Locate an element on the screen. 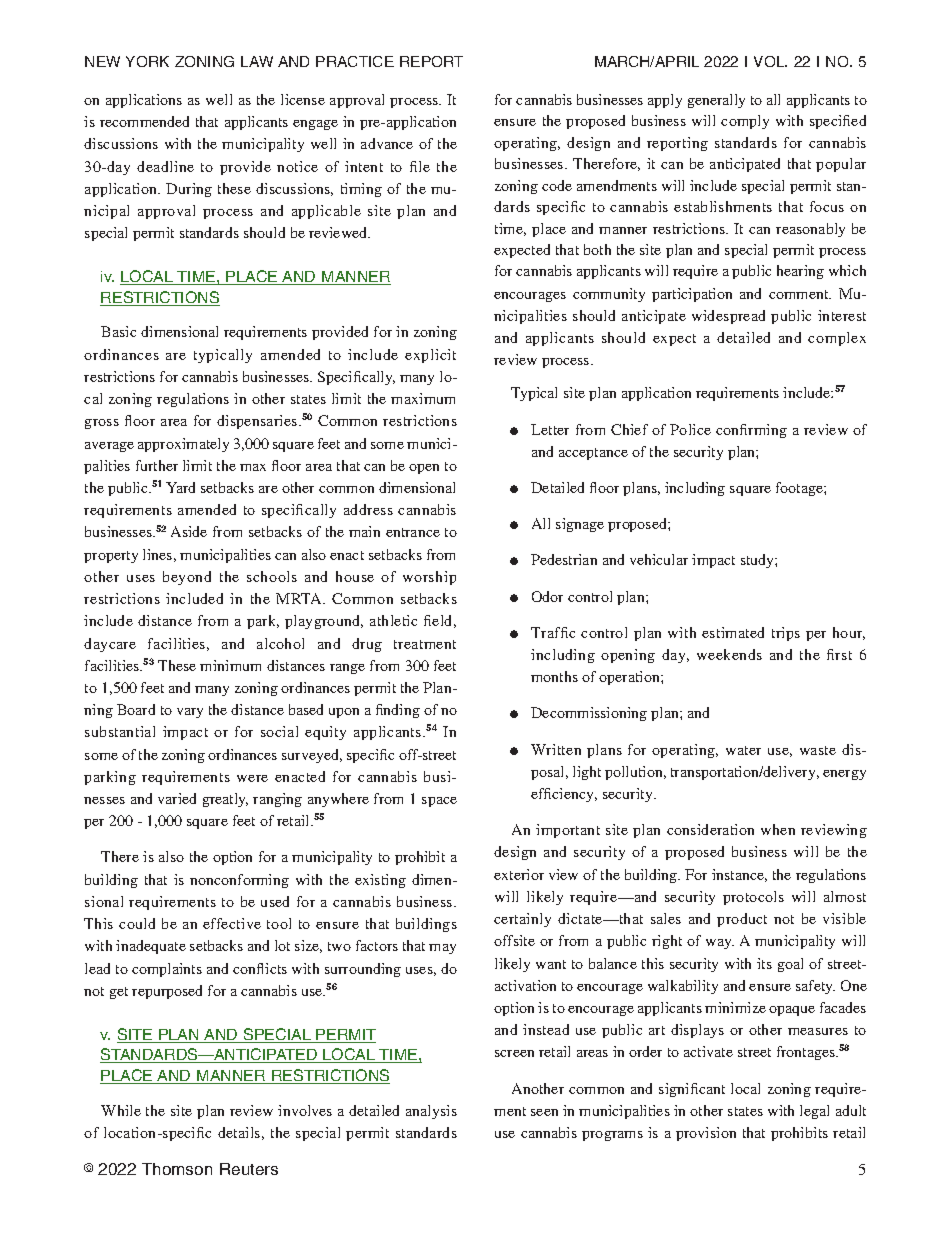 The image size is (952, 1233). trips is located at coordinates (786, 634).
